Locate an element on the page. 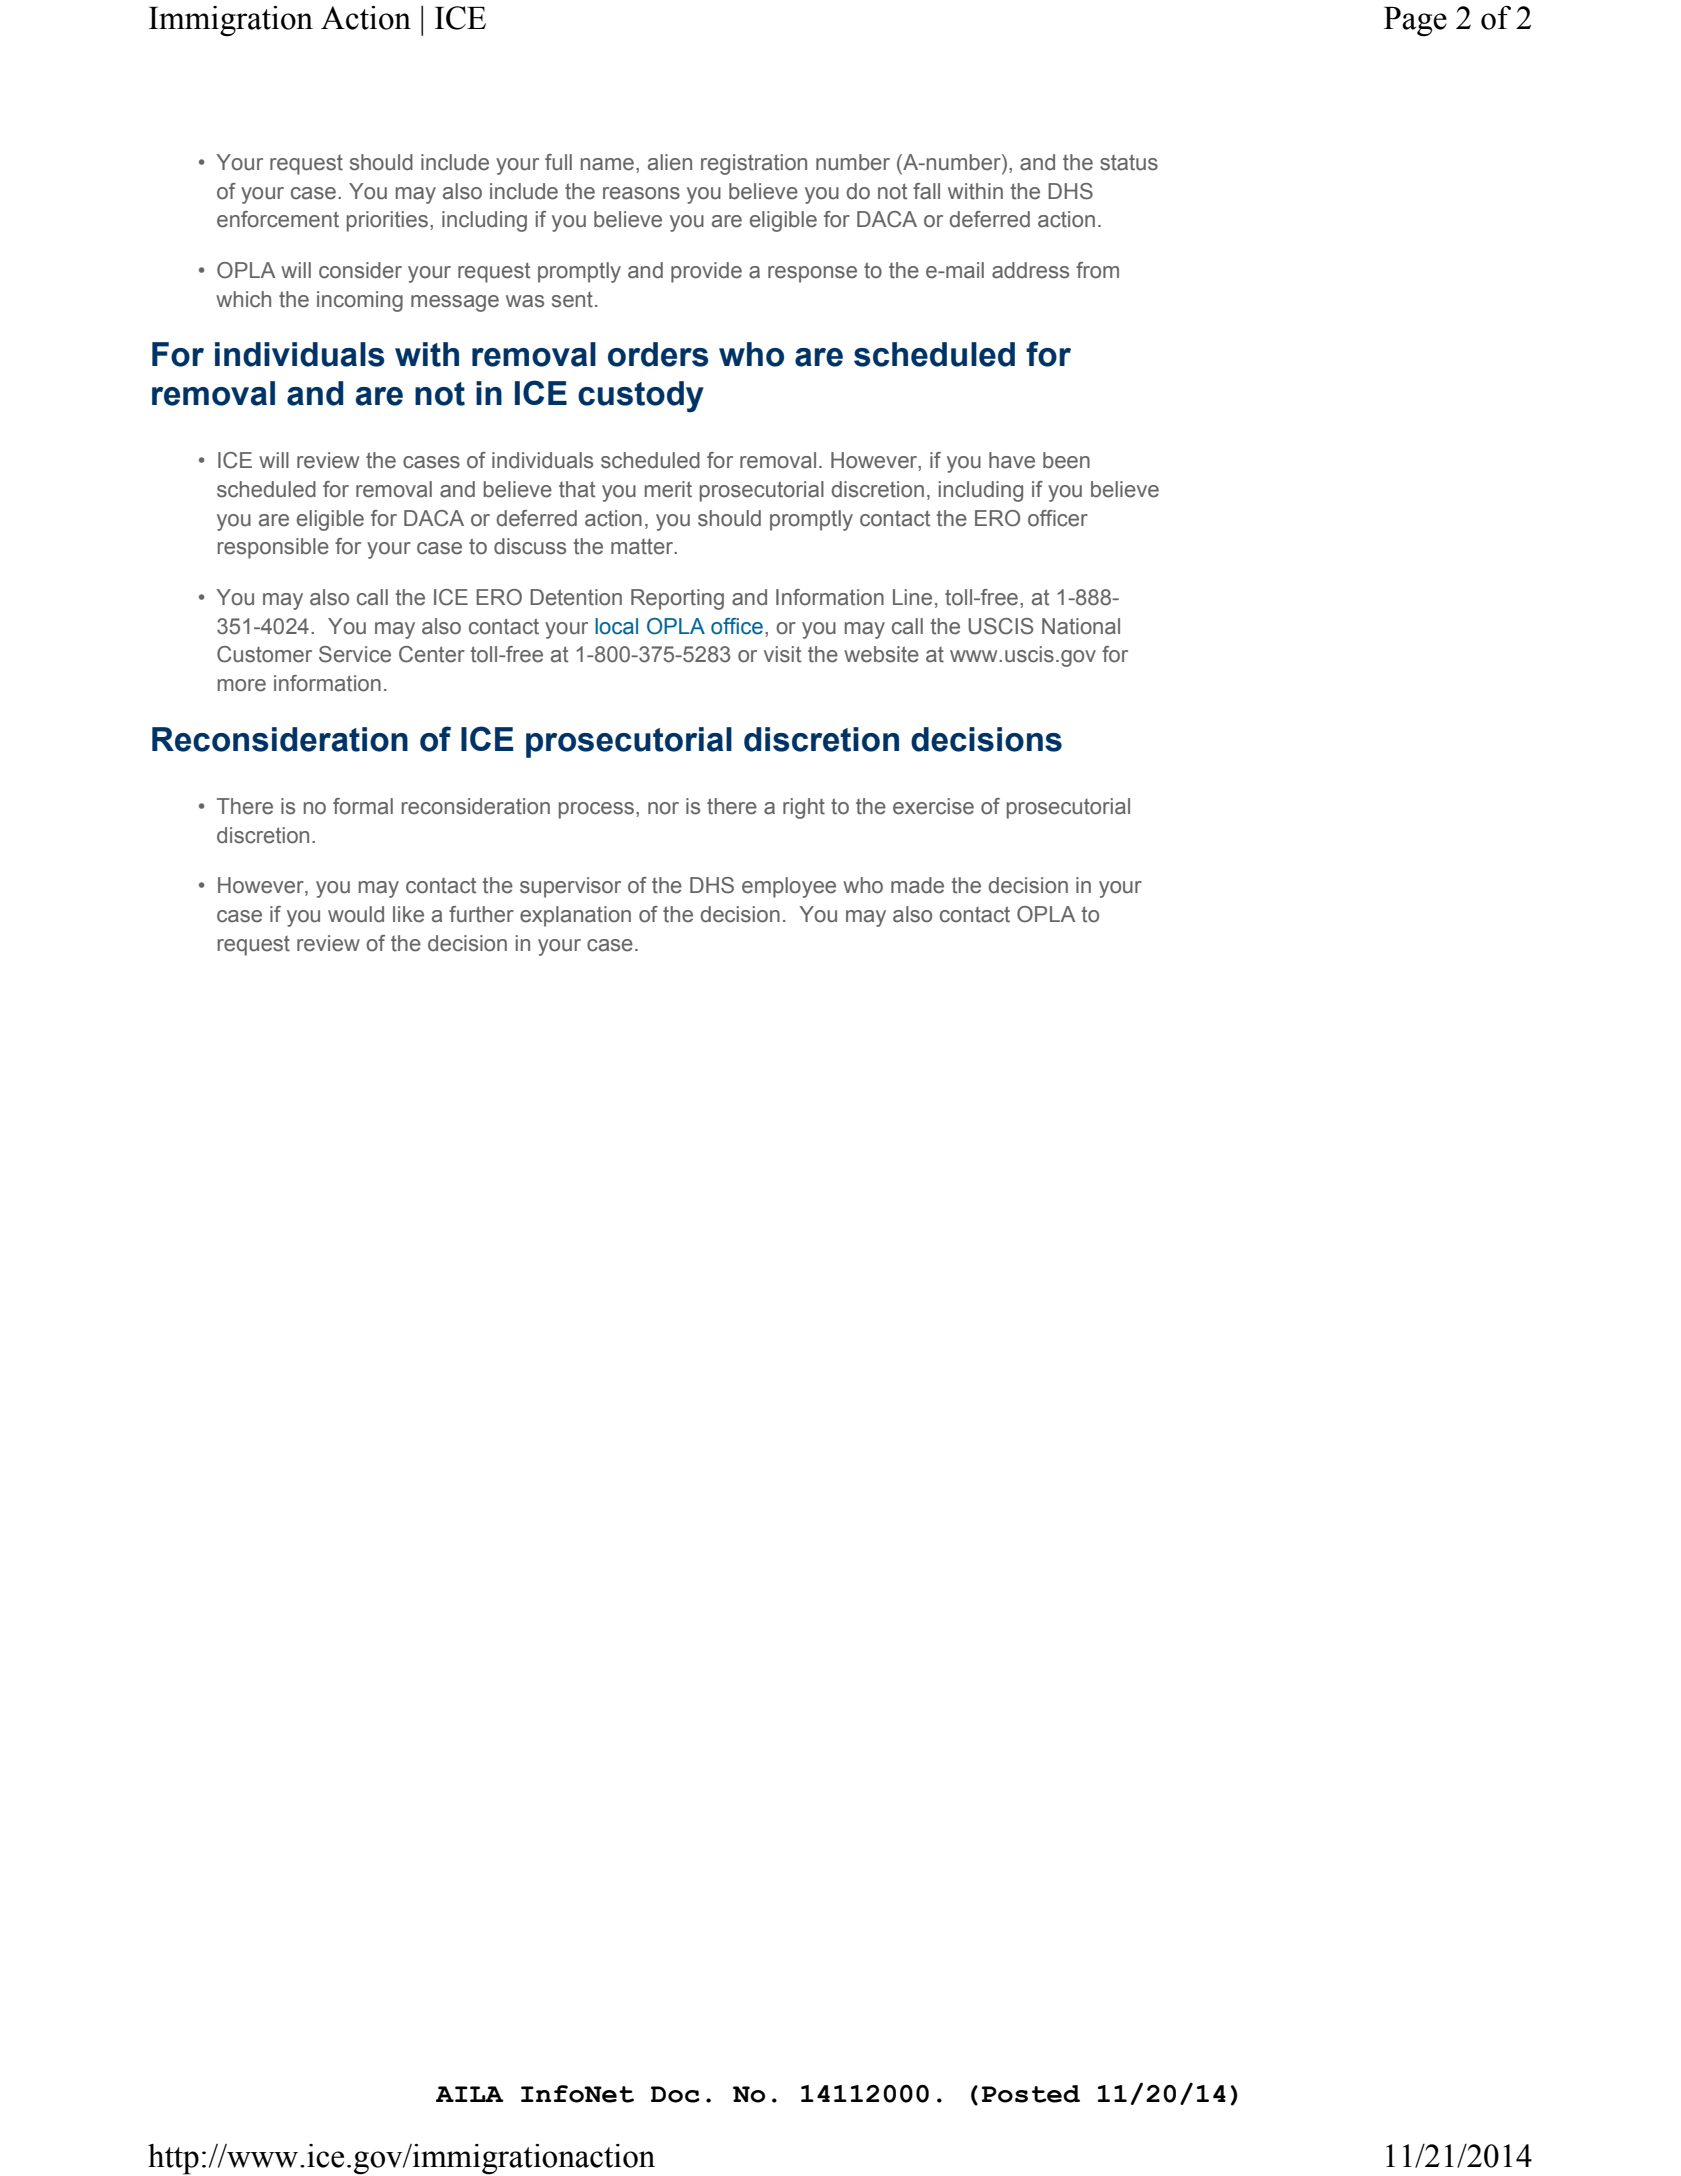  made is located at coordinates (917, 885).
